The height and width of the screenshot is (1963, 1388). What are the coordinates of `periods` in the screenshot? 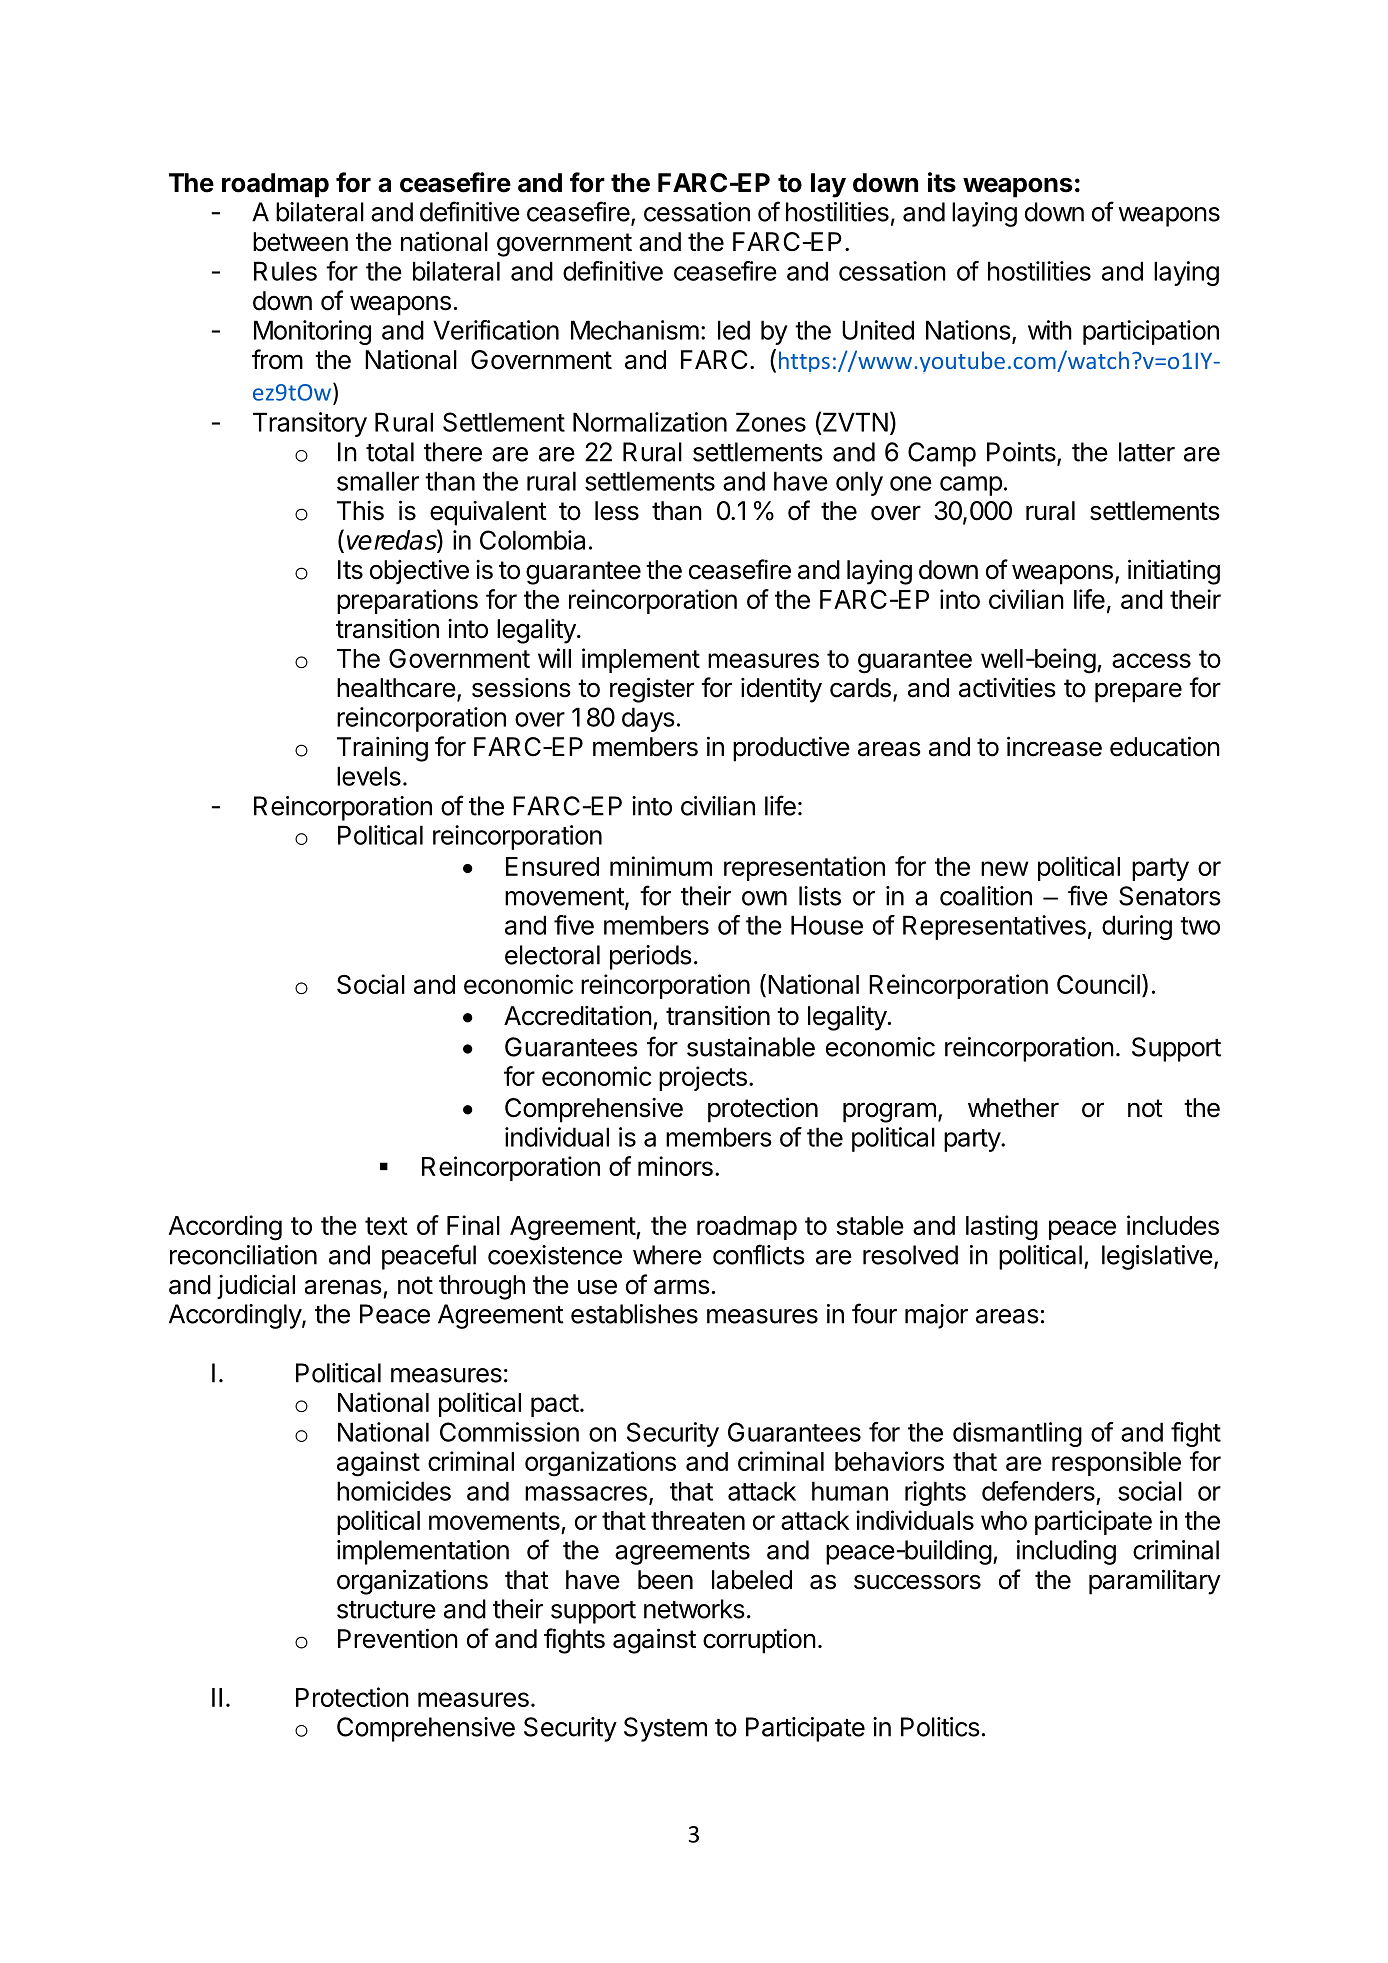 It's located at (651, 957).
